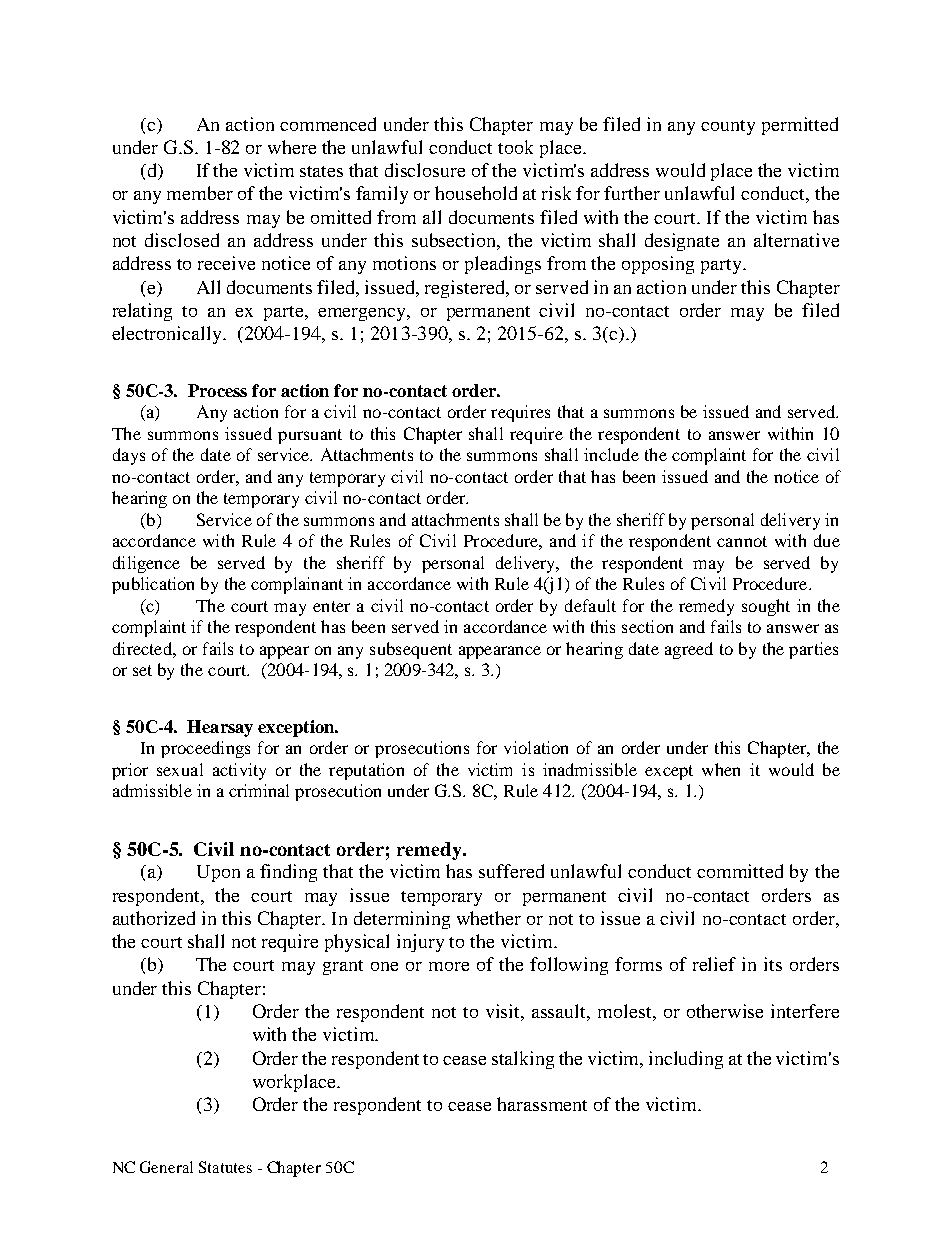 The width and height of the screenshot is (952, 1233). I want to click on county, so click(728, 127).
